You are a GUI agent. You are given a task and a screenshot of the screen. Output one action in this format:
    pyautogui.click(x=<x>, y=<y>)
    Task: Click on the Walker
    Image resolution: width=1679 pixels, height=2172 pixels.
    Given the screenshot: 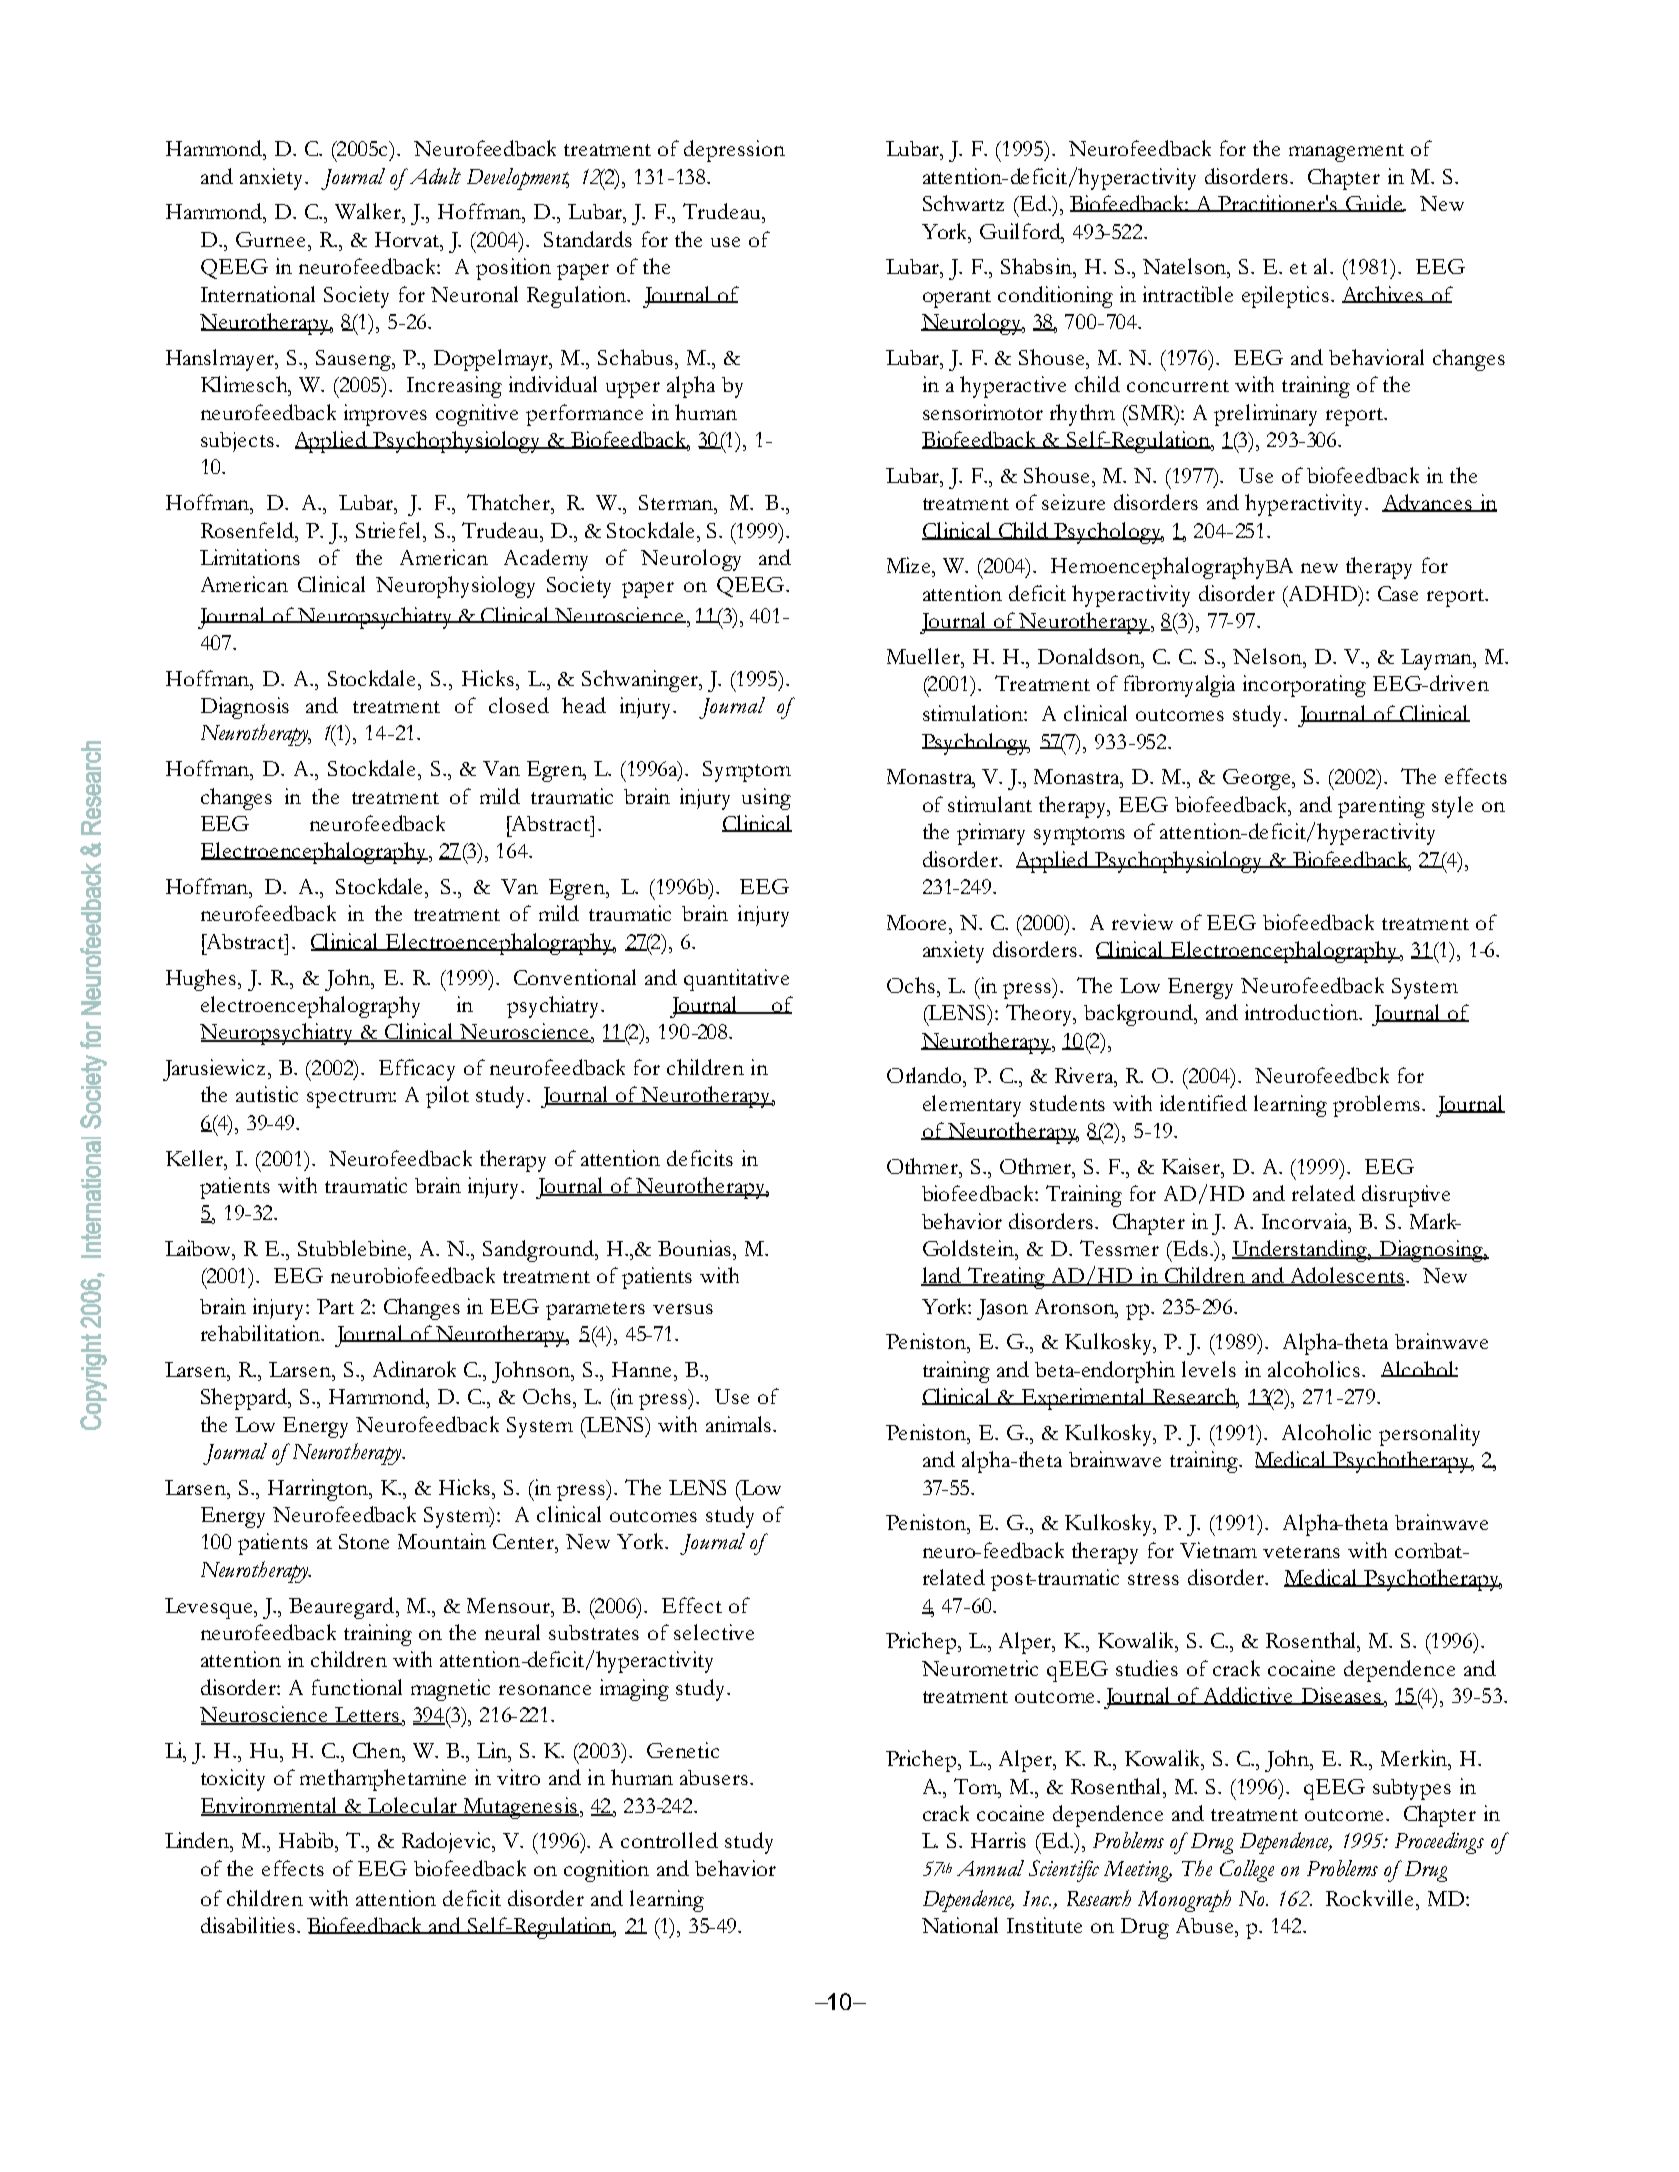 What is the action you would take?
    pyautogui.click(x=369, y=211)
